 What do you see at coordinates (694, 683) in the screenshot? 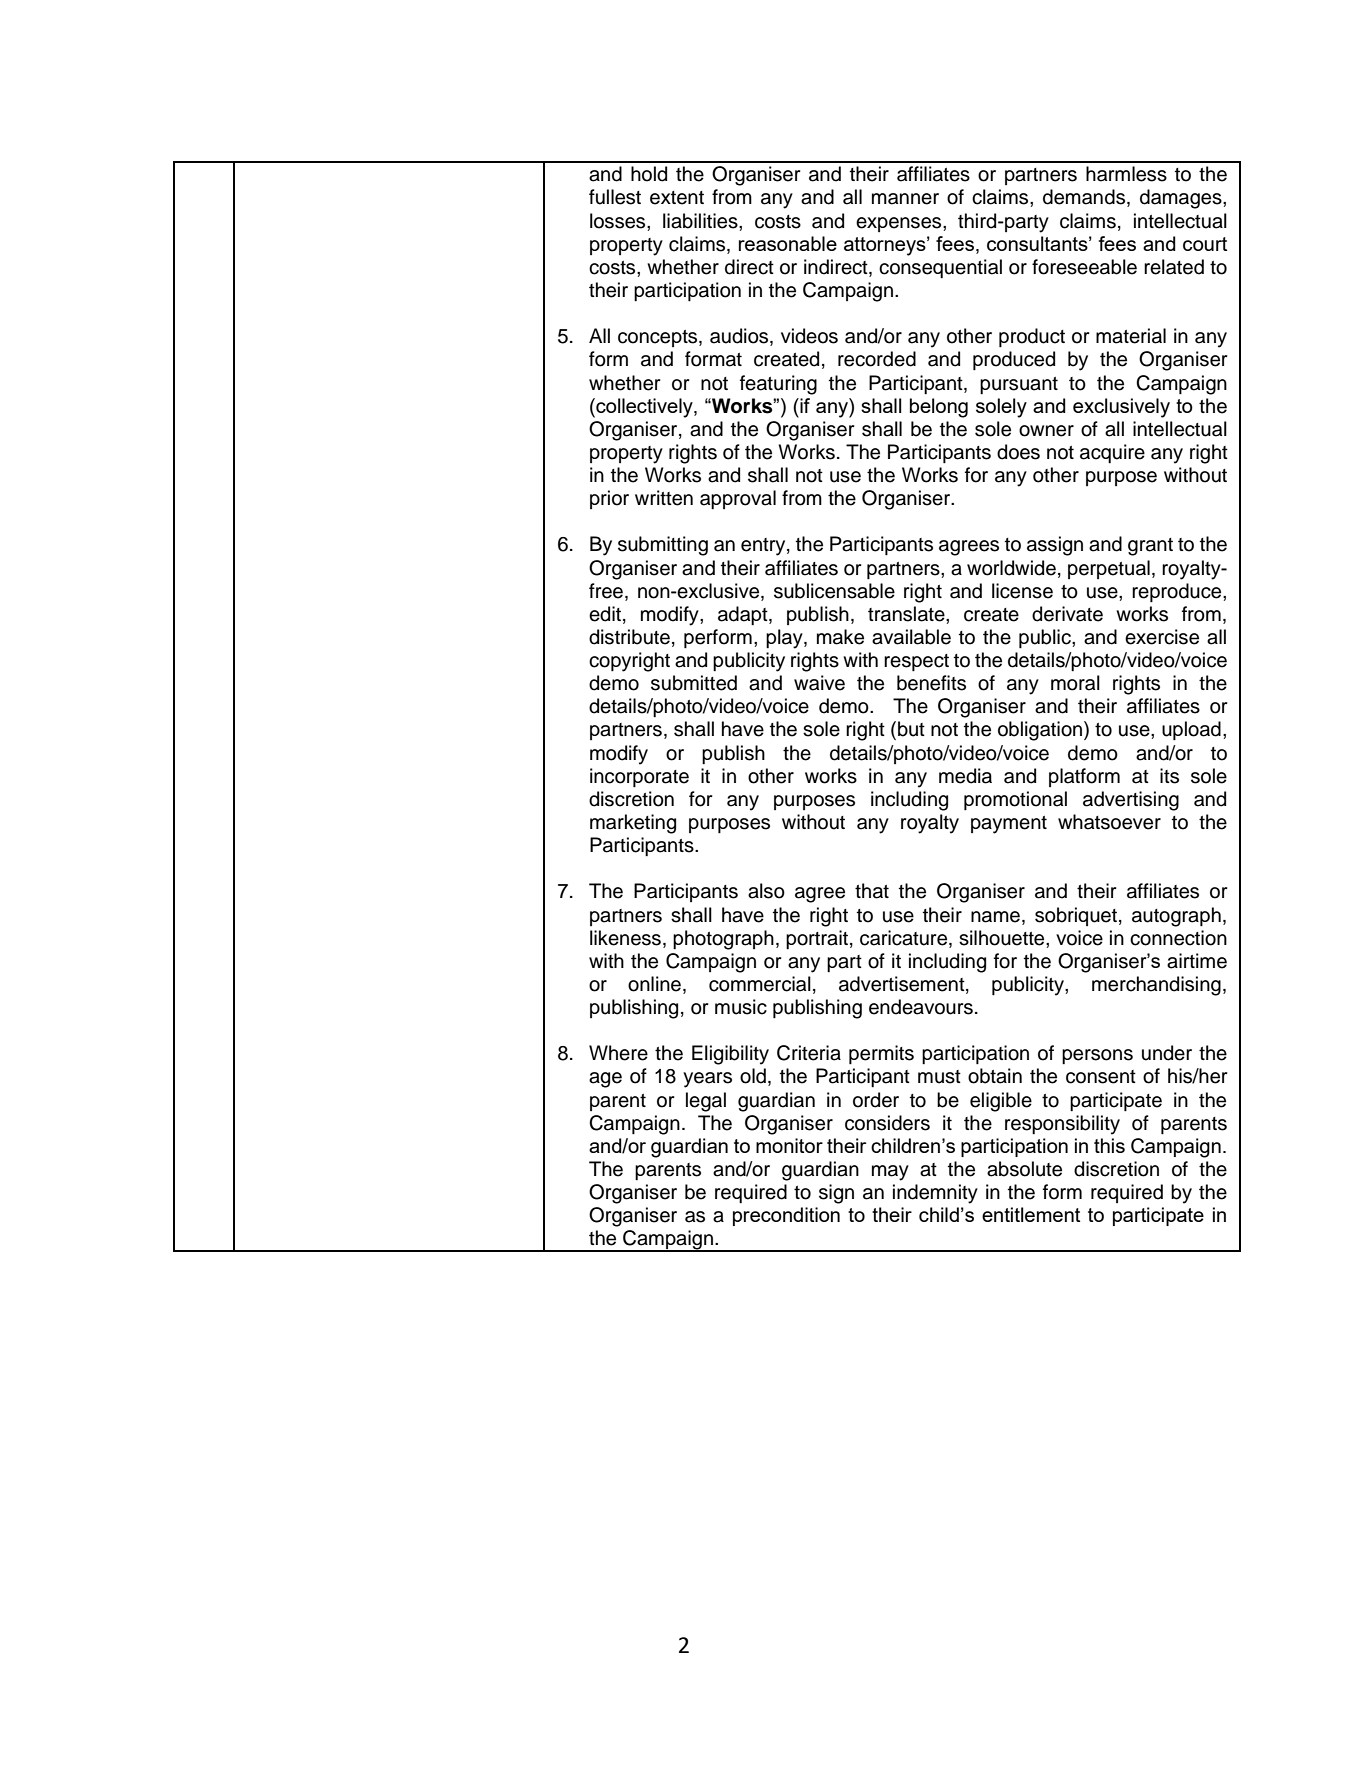
I see `submitted` at bounding box center [694, 683].
